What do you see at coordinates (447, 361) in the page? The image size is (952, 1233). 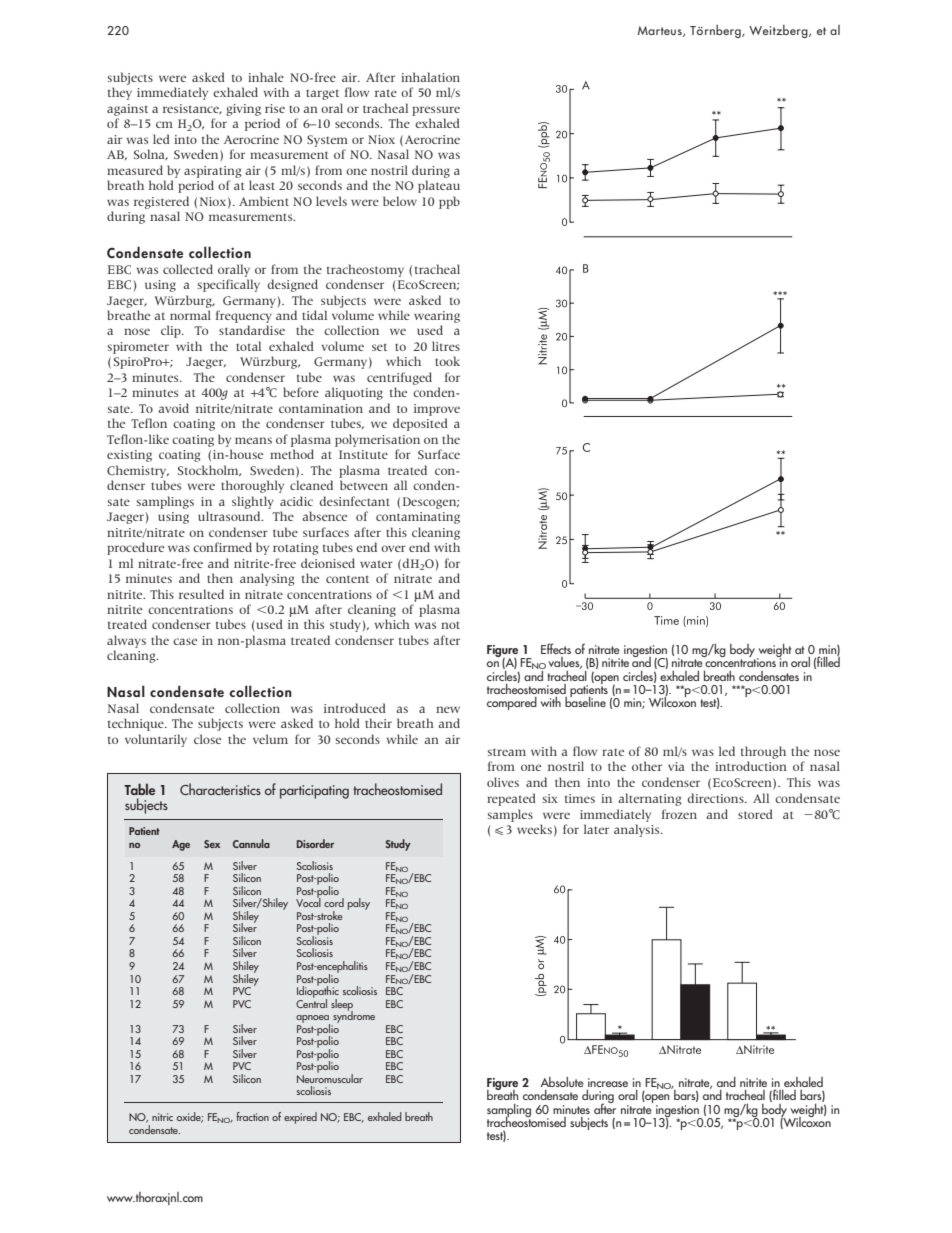 I see `took` at bounding box center [447, 361].
